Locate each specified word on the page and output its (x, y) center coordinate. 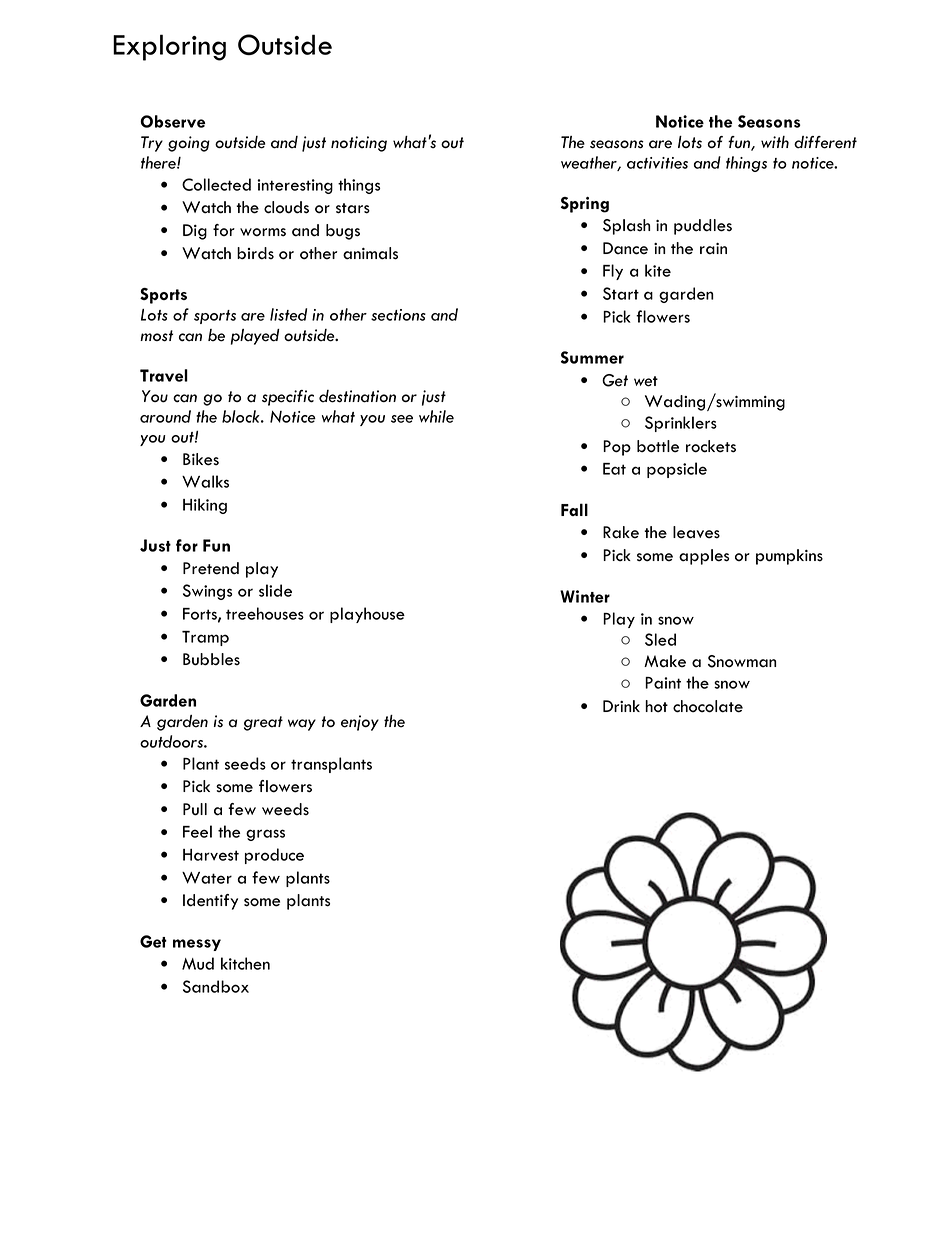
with (775, 142)
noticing (359, 144)
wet (646, 381)
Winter (585, 596)
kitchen (245, 963)
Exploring (169, 47)
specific (288, 398)
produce (274, 856)
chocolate (708, 706)
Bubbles (211, 659)
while (436, 416)
